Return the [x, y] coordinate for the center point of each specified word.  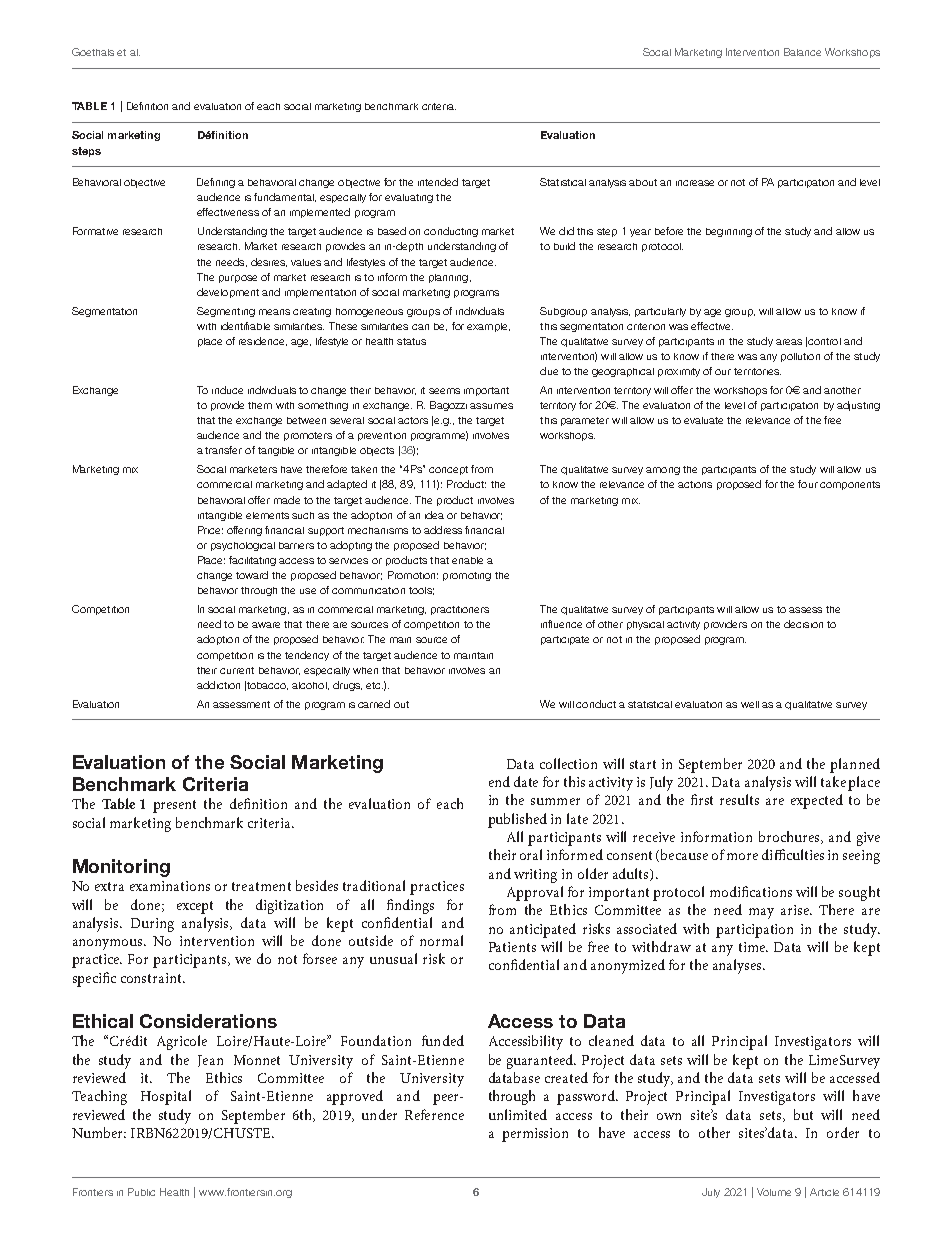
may [761, 913]
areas [789, 342]
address [443, 530]
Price [210, 530]
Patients [512, 947]
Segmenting [226, 312]
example [488, 327]
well [750, 704]
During [152, 925]
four [808, 484]
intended [438, 182]
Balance [802, 52]
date [526, 781]
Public [141, 1192]
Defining [216, 183]
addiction [218, 685]
